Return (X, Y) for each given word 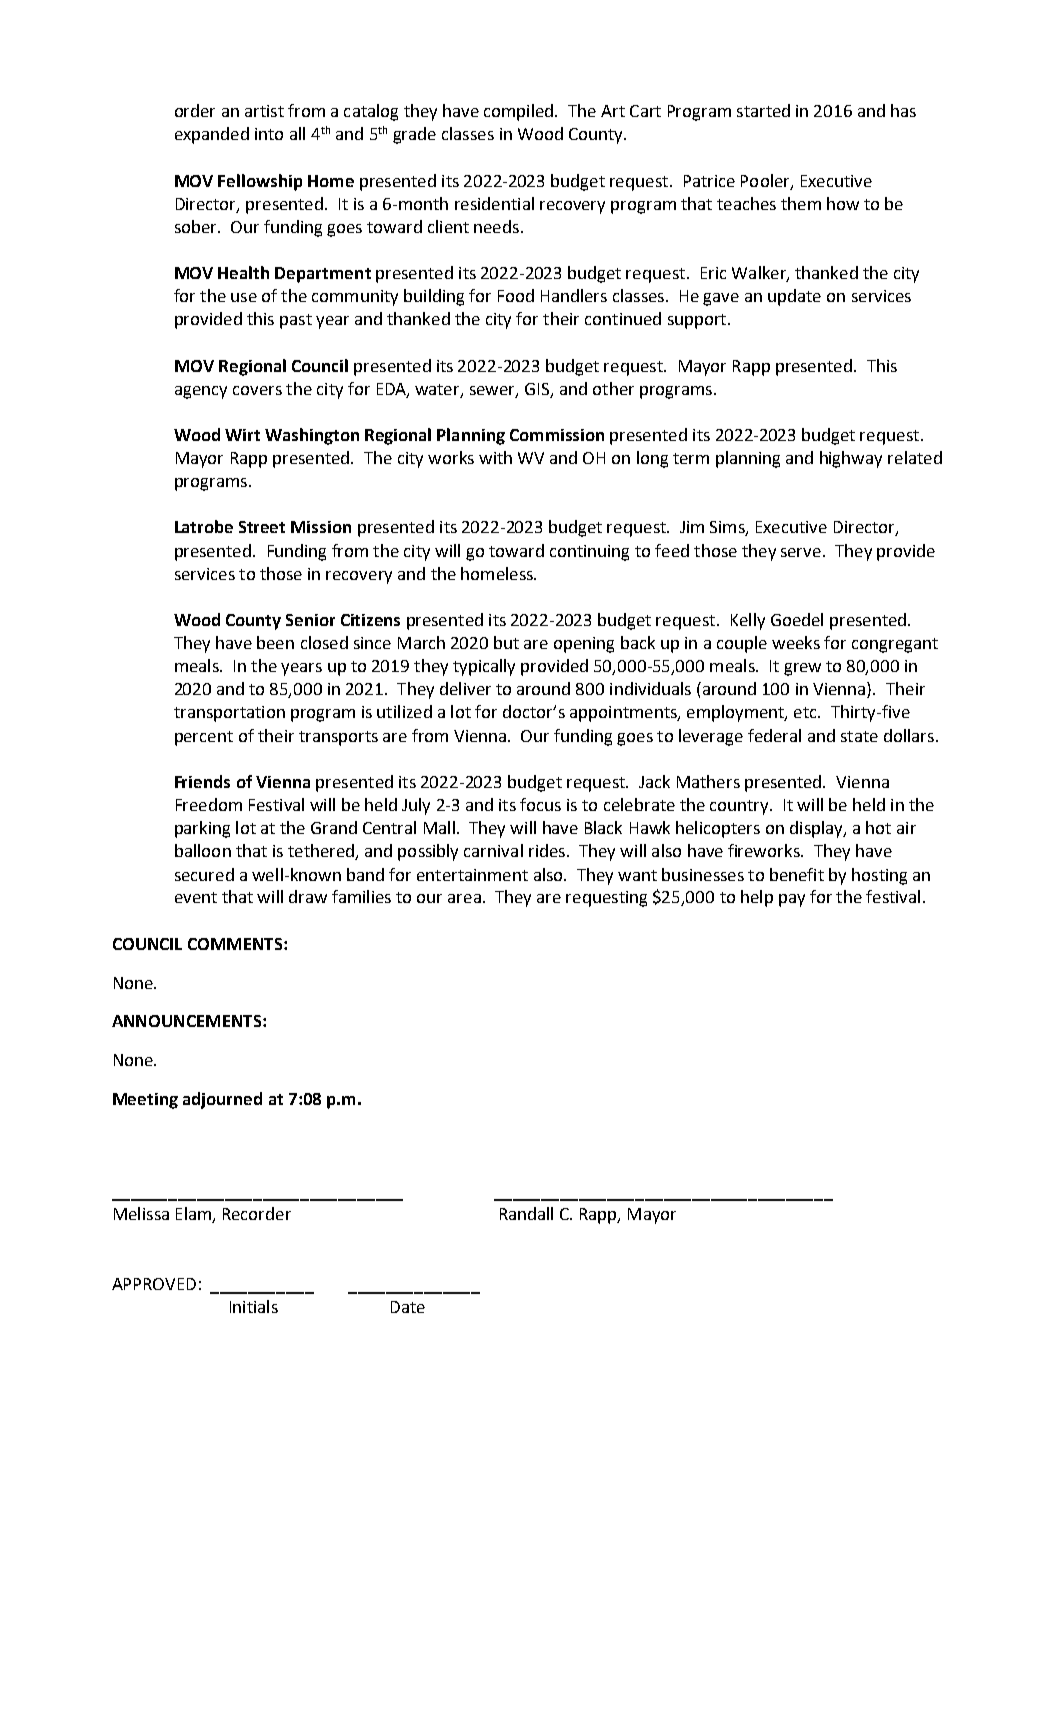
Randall (526, 1213)
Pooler (766, 181)
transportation (229, 714)
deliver (465, 688)
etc (806, 712)
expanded (212, 135)
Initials (254, 1306)
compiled (520, 112)
